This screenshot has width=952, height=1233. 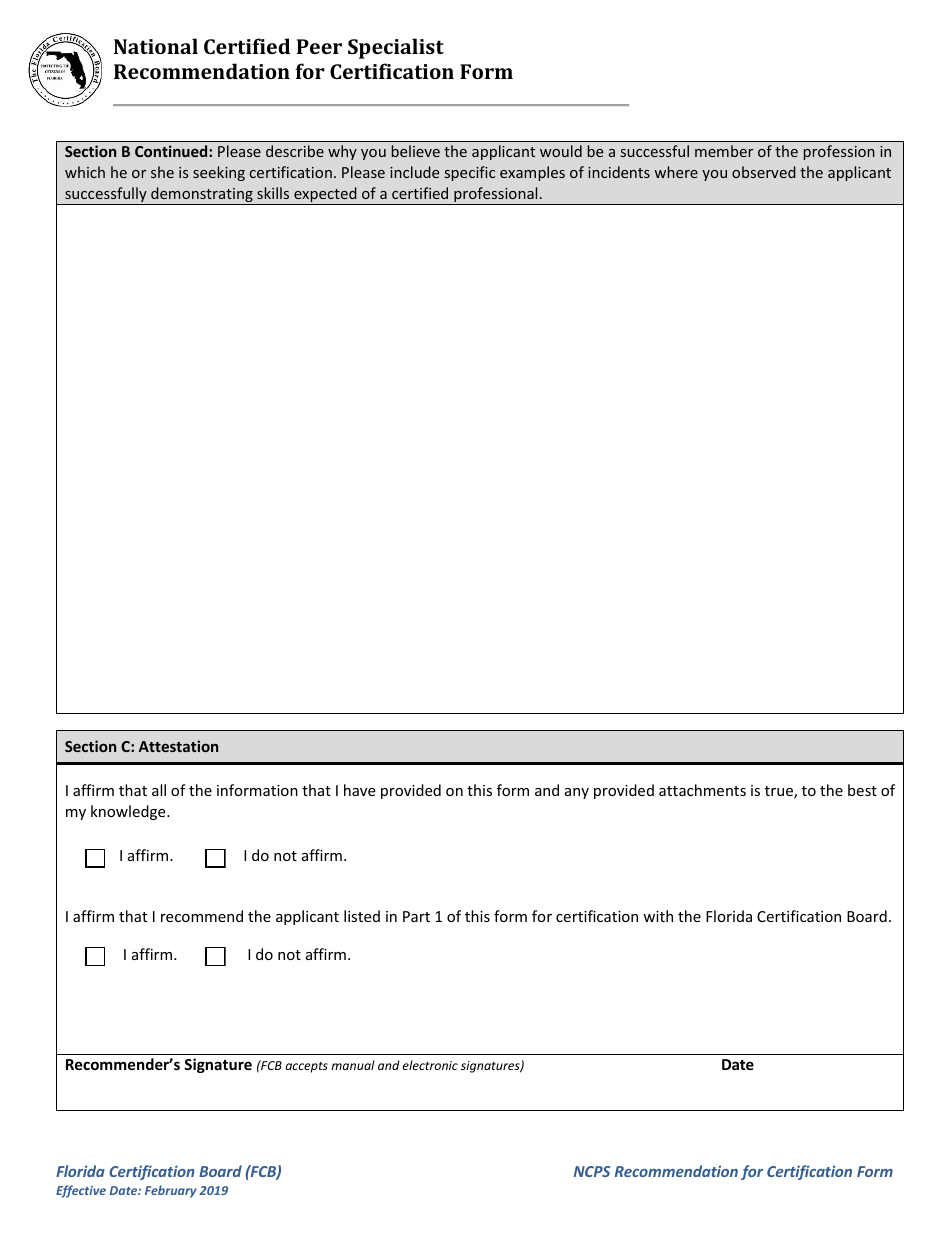 What do you see at coordinates (171, 1191) in the screenshot?
I see `February` at bounding box center [171, 1191].
